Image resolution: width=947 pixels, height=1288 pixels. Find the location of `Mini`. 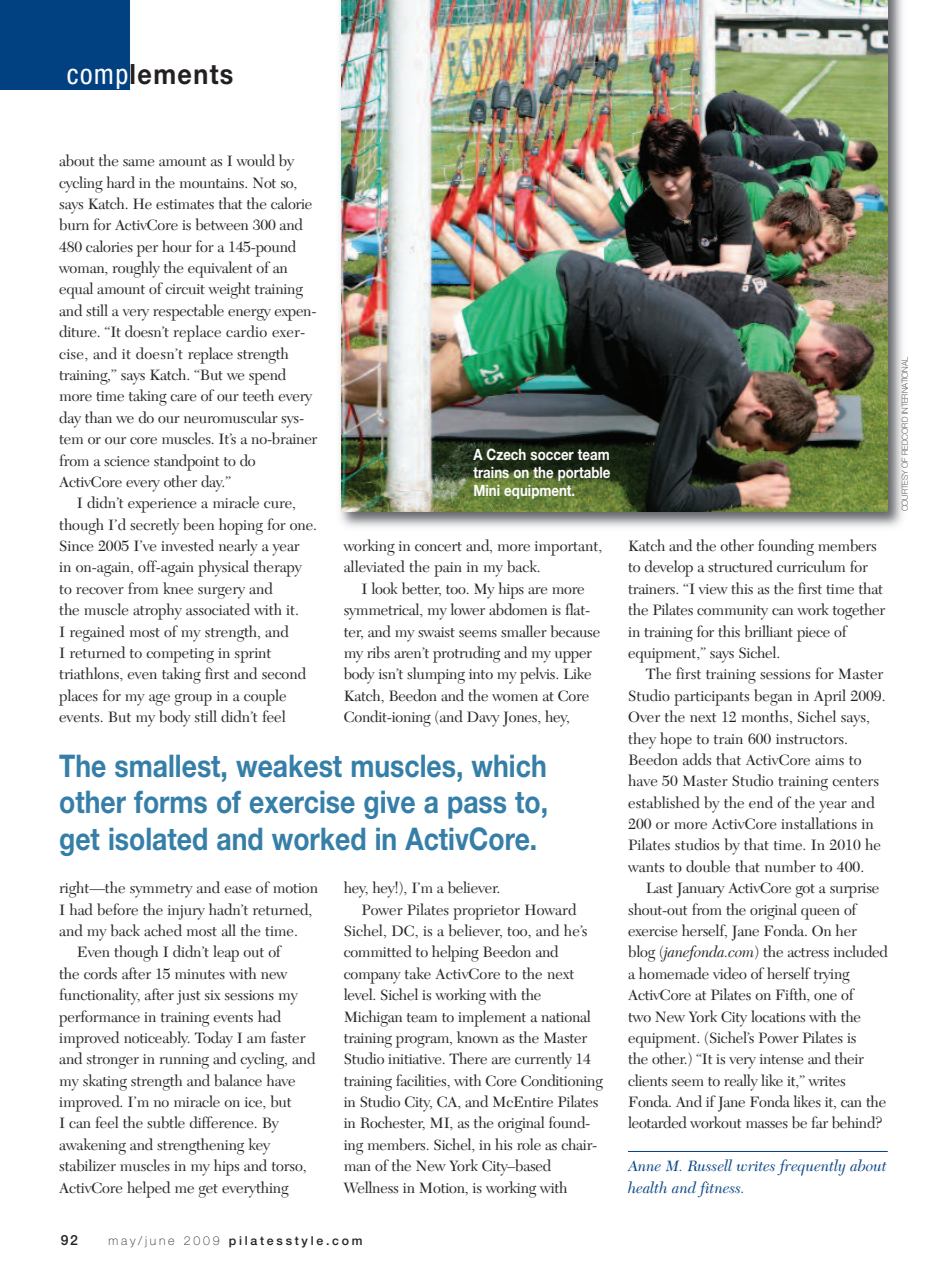

Mini is located at coordinates (487, 490).
